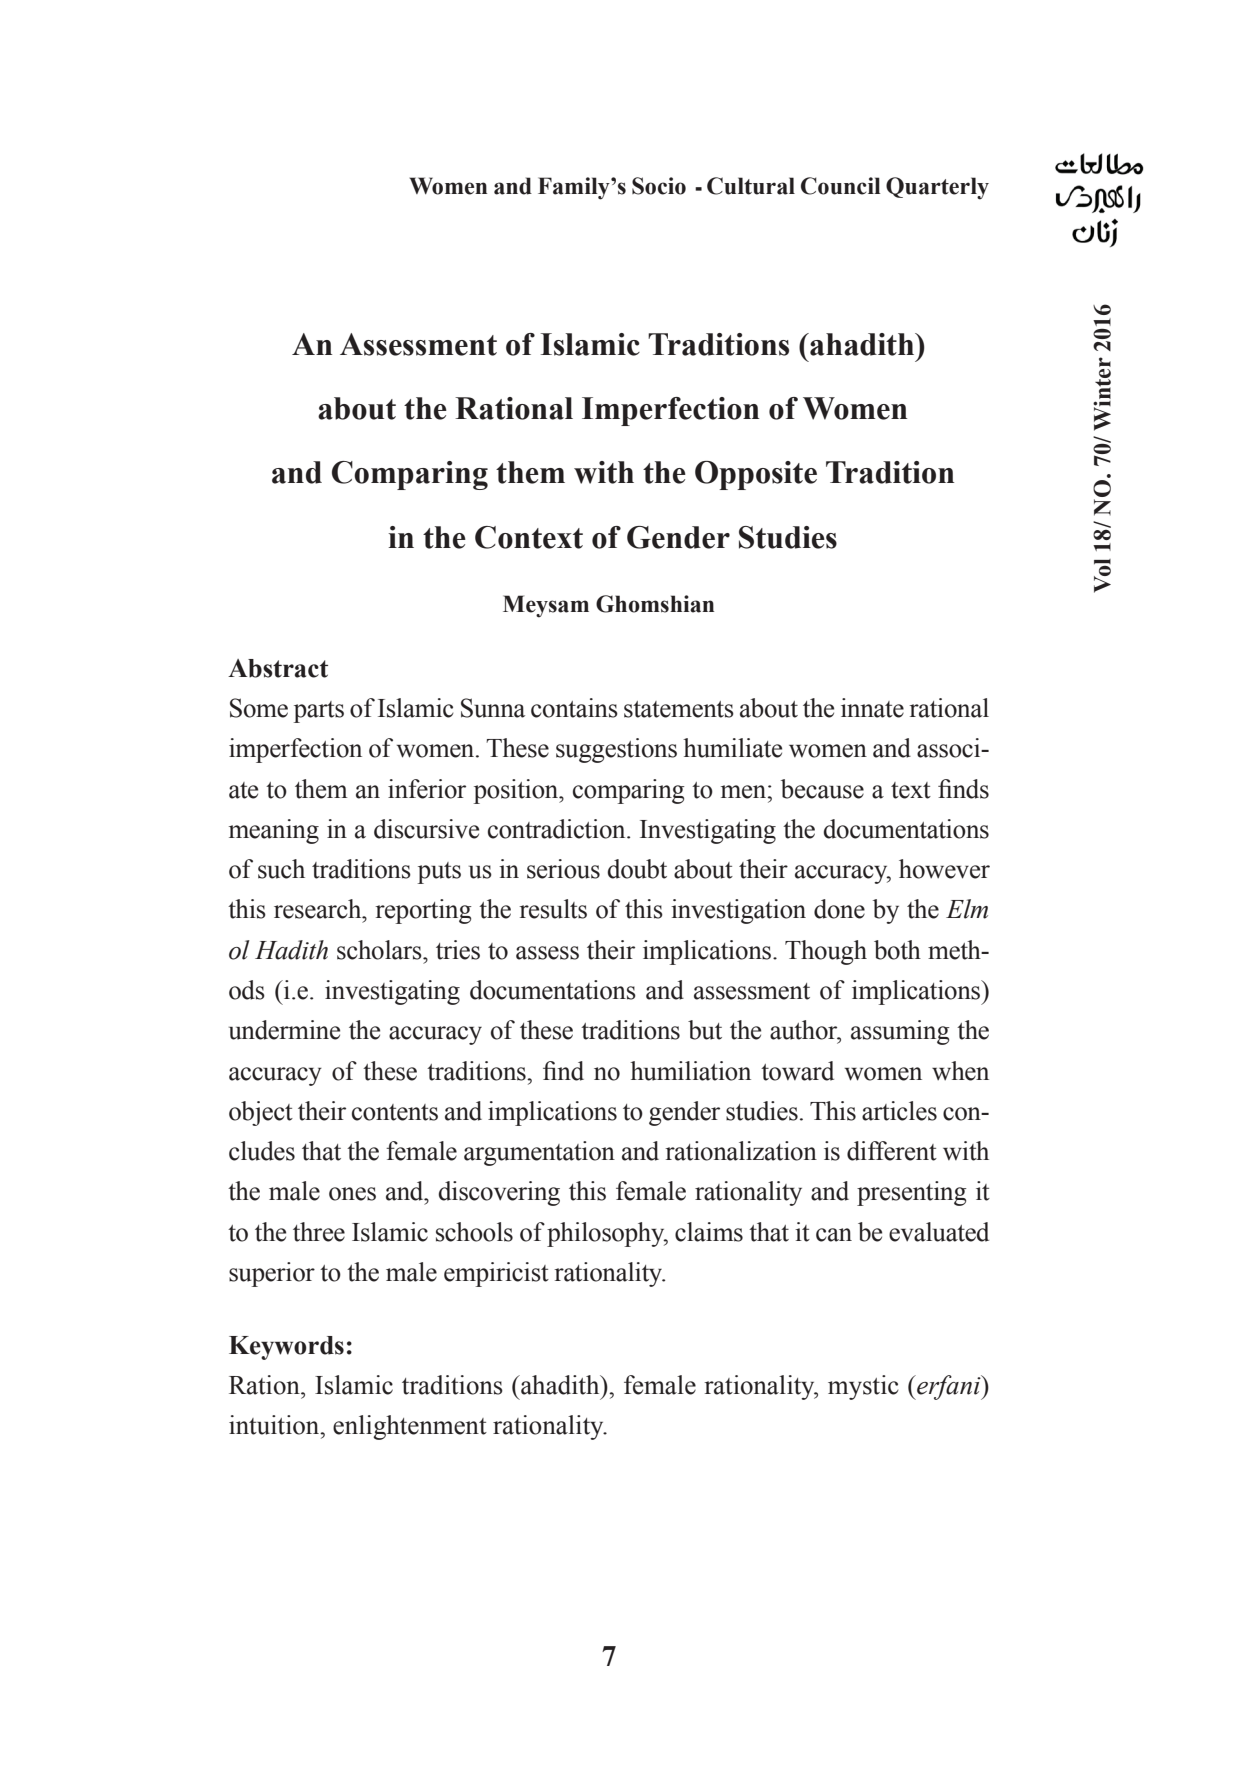 This screenshot has width=1256, height=1789. I want to click on mystic, so click(863, 1387).
